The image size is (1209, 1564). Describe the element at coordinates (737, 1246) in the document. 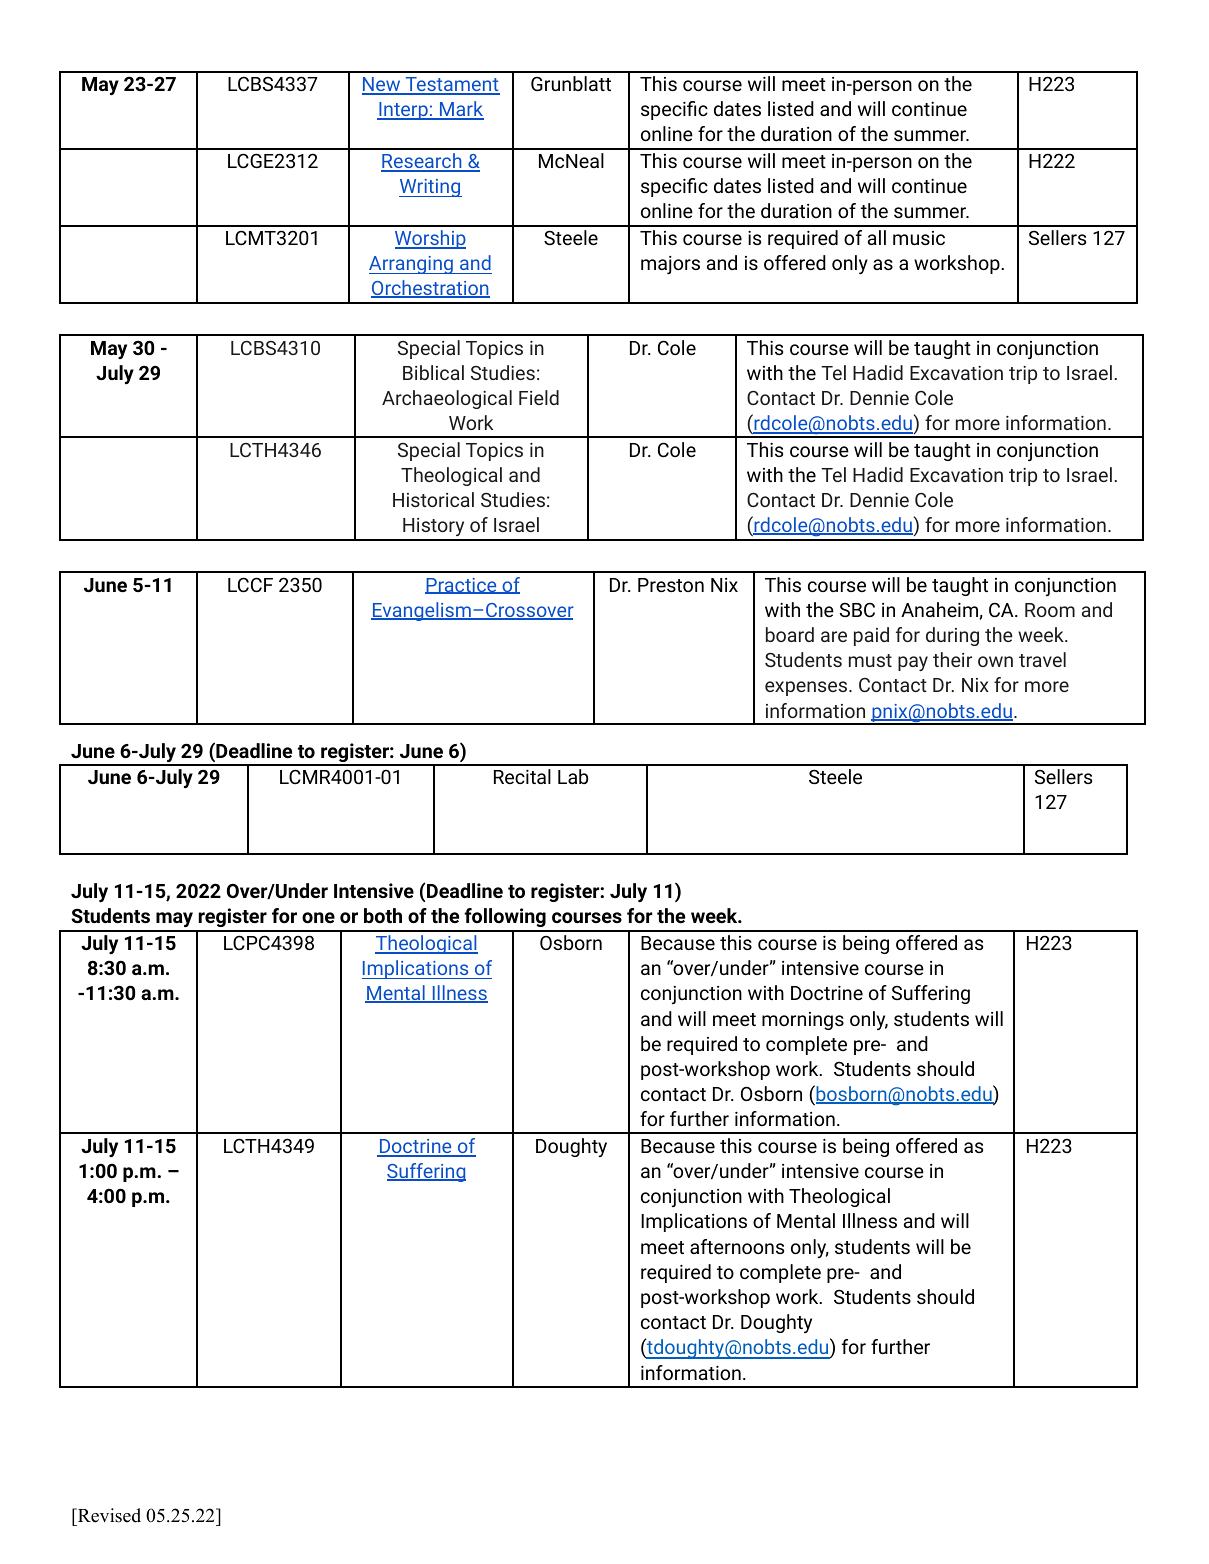

I see `afternoons` at that location.
